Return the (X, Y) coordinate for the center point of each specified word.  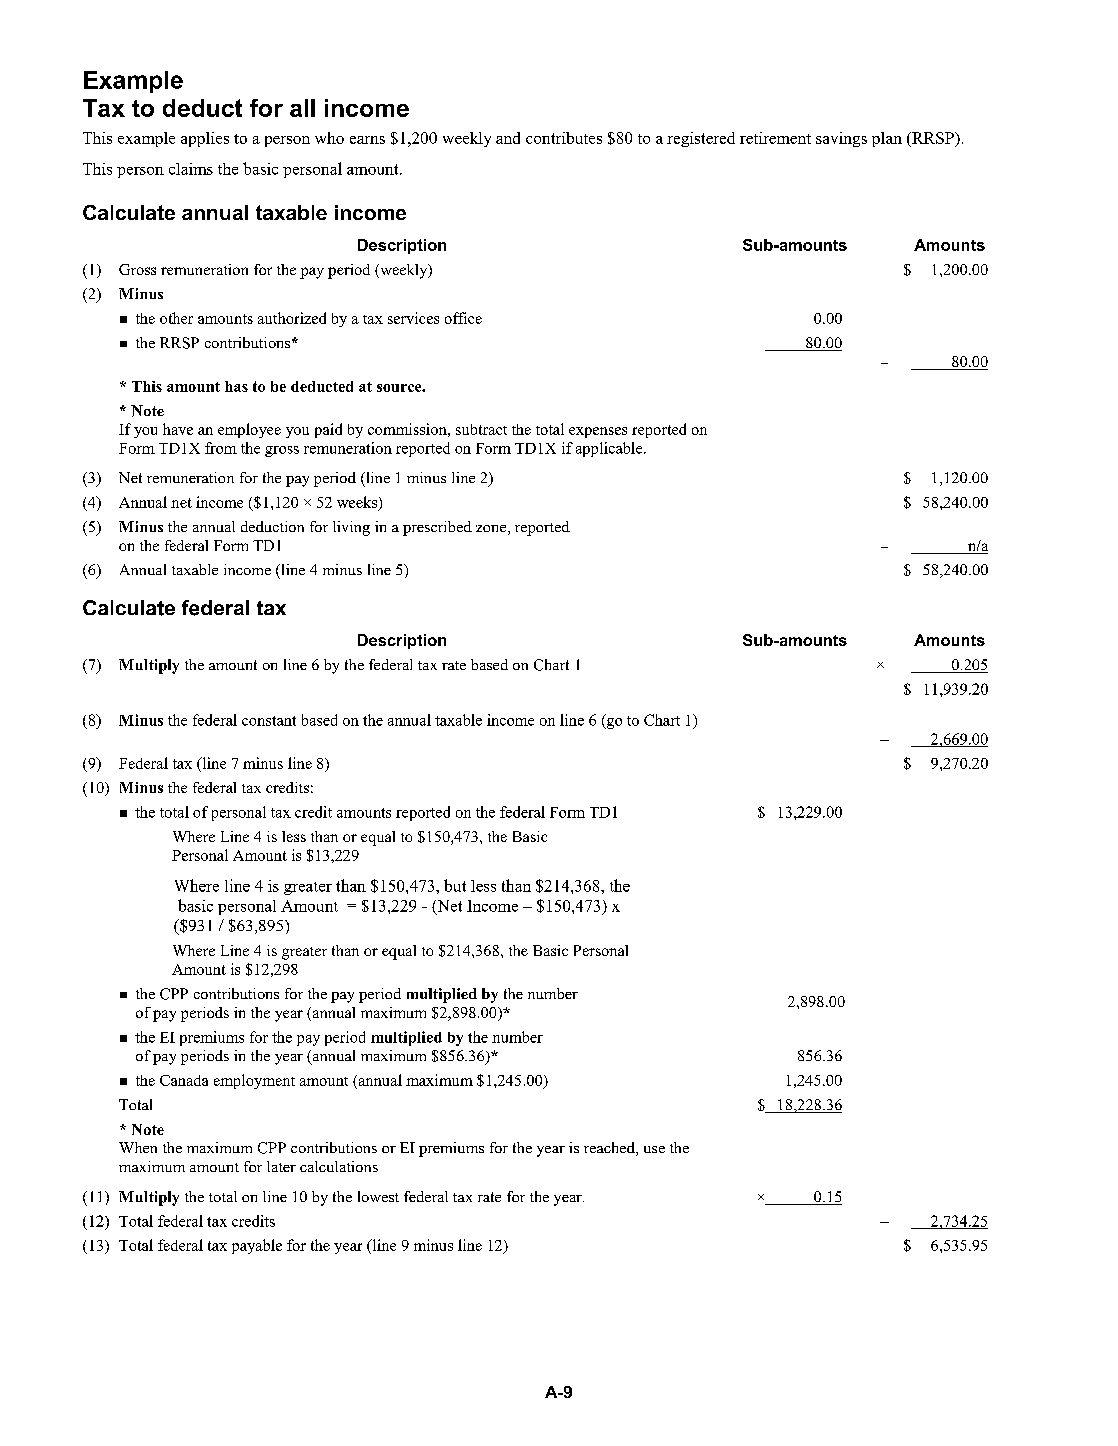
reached (610, 1149)
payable (257, 1246)
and (508, 138)
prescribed (437, 528)
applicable (610, 449)
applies (205, 139)
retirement (775, 138)
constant (269, 721)
